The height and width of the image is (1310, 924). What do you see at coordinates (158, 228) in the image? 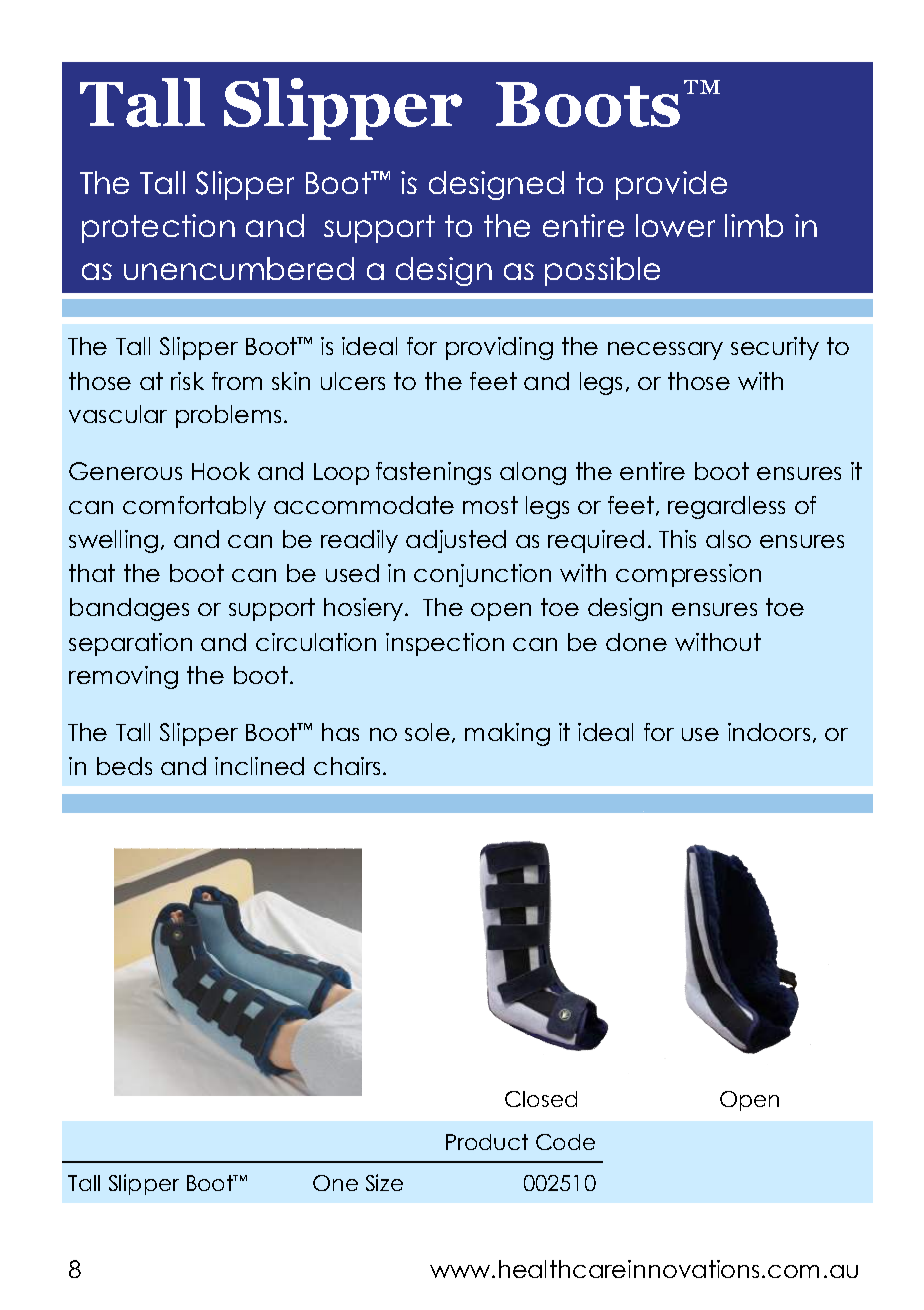
I see `protection` at bounding box center [158, 228].
